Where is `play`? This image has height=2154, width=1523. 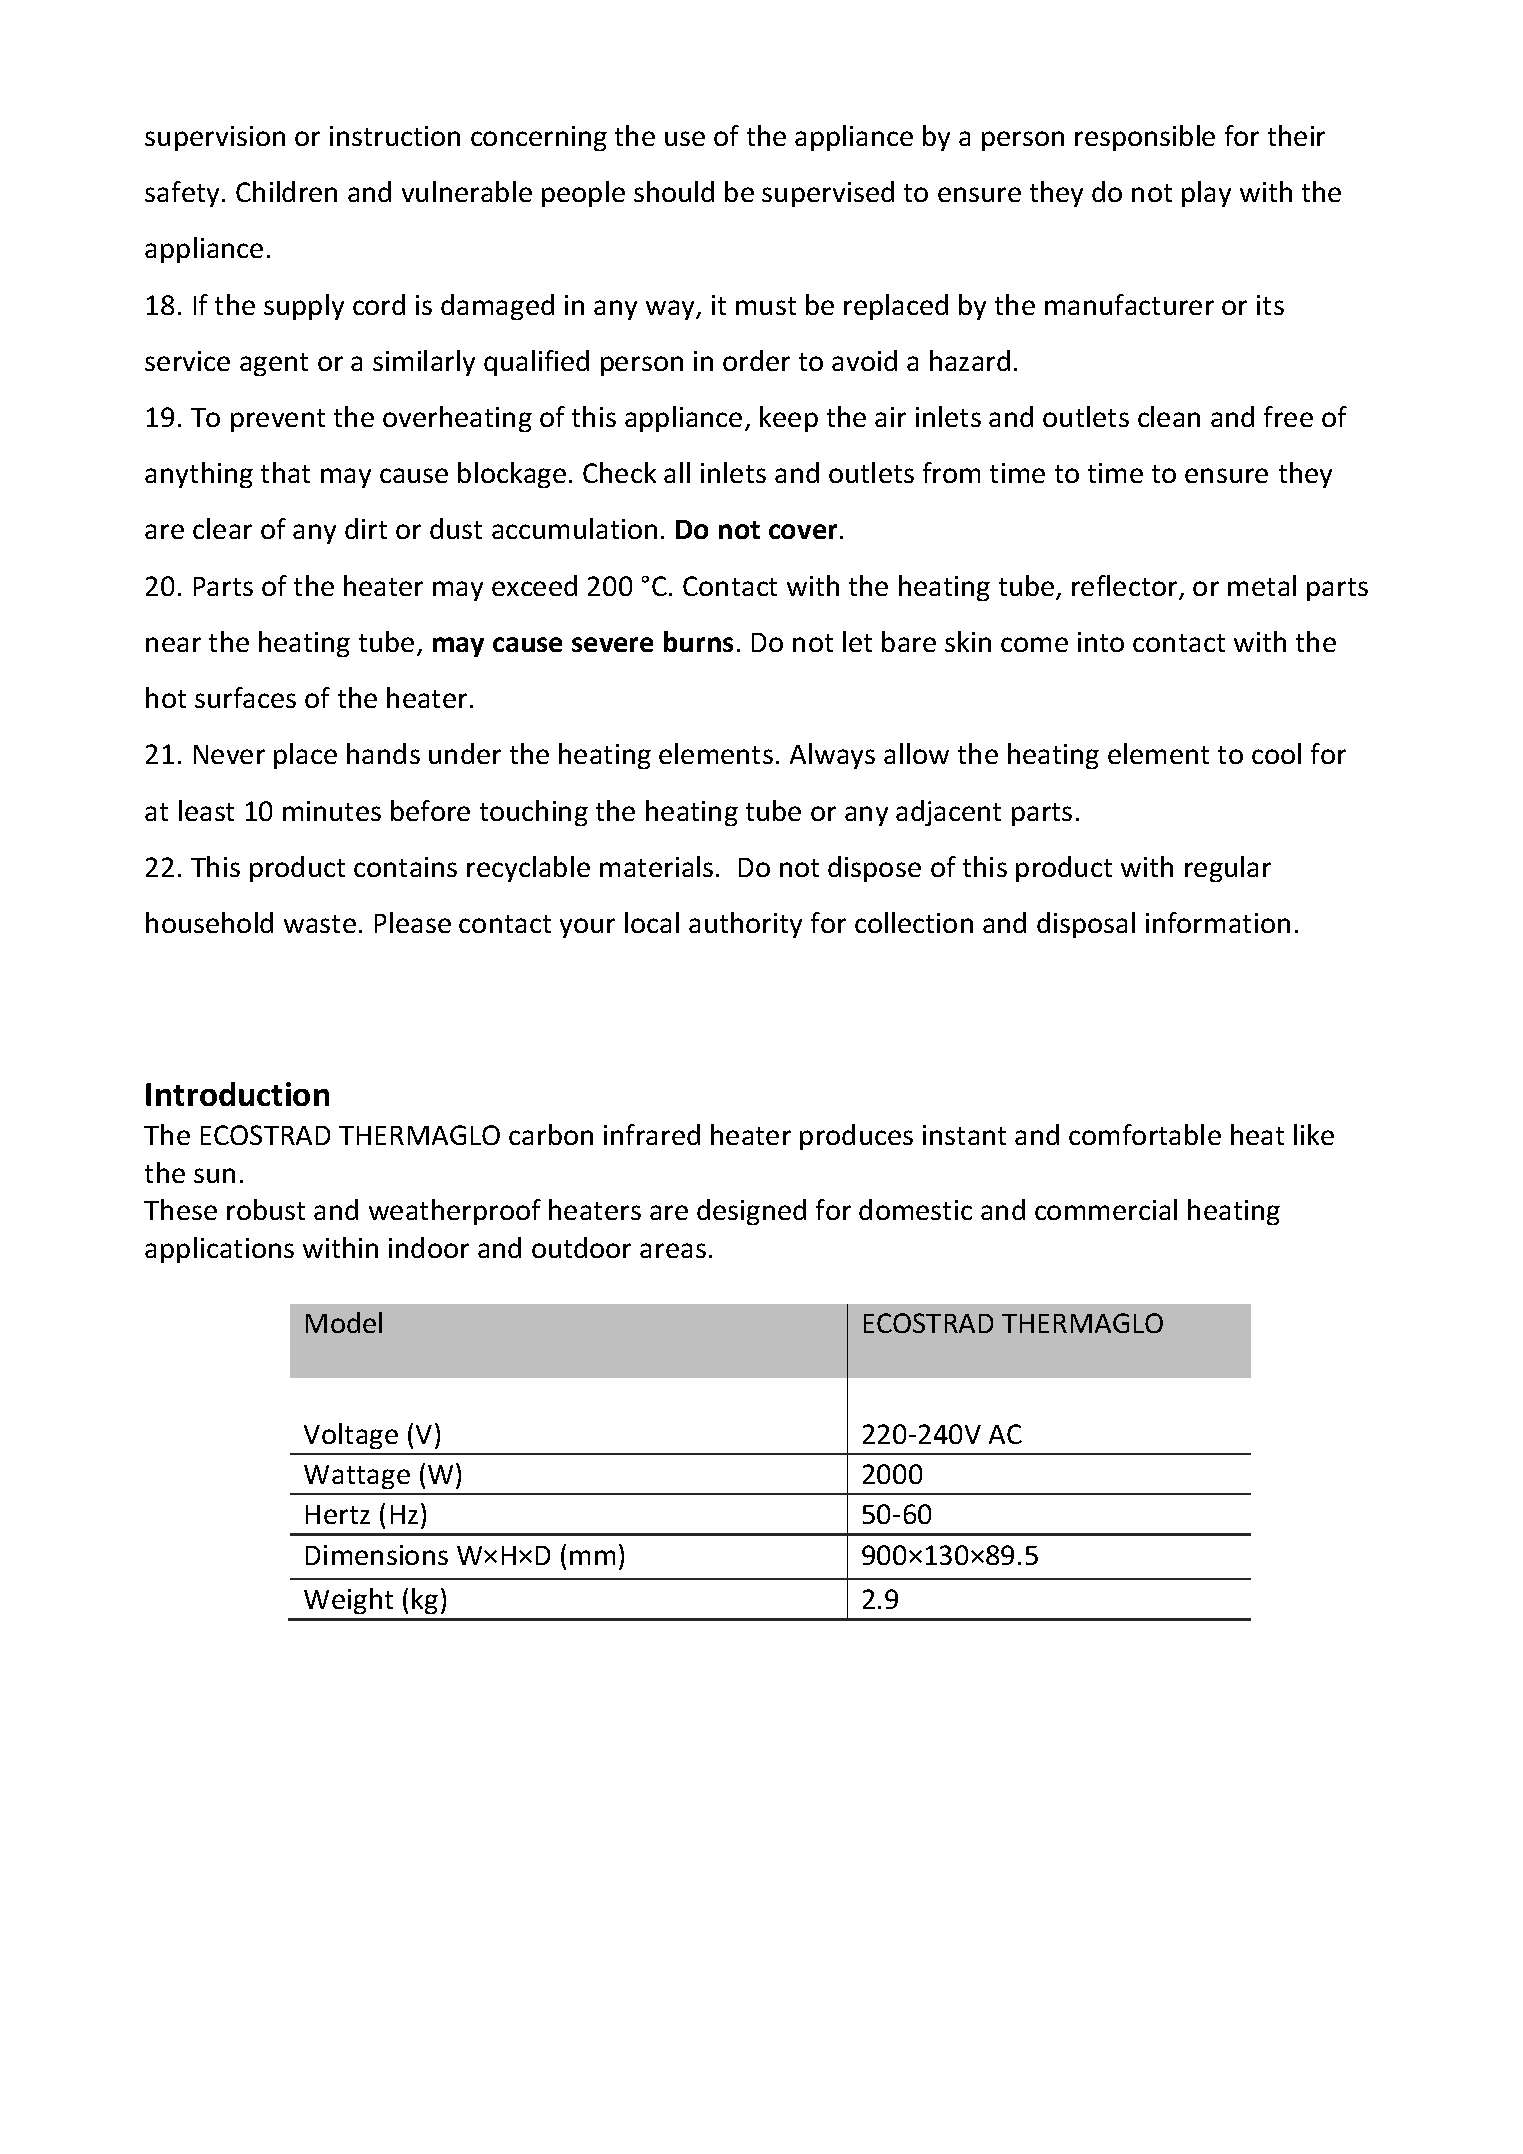
play is located at coordinates (1206, 194).
